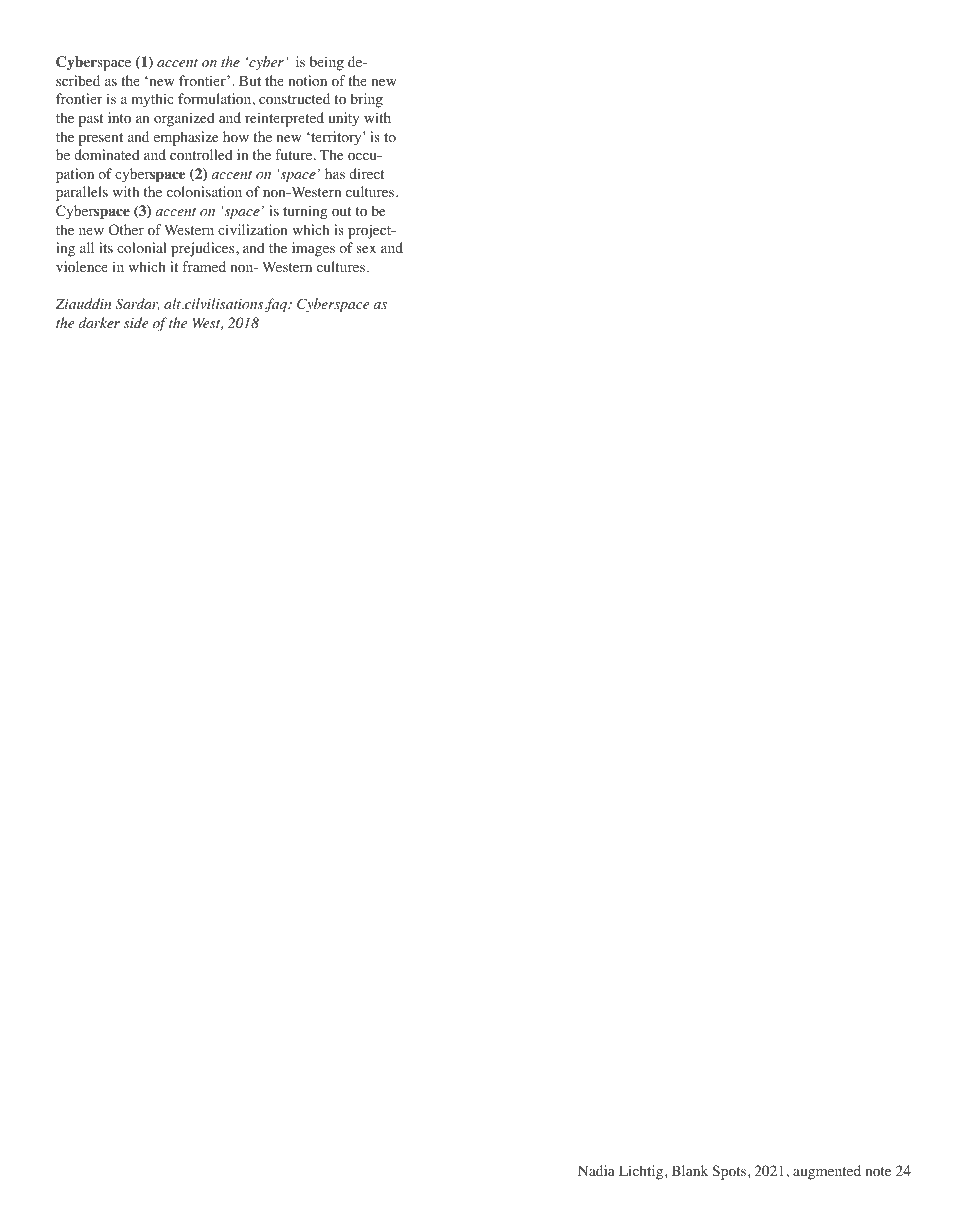 This screenshot has width=967, height=1232. What do you see at coordinates (341, 212) in the screenshot?
I see `out` at bounding box center [341, 212].
